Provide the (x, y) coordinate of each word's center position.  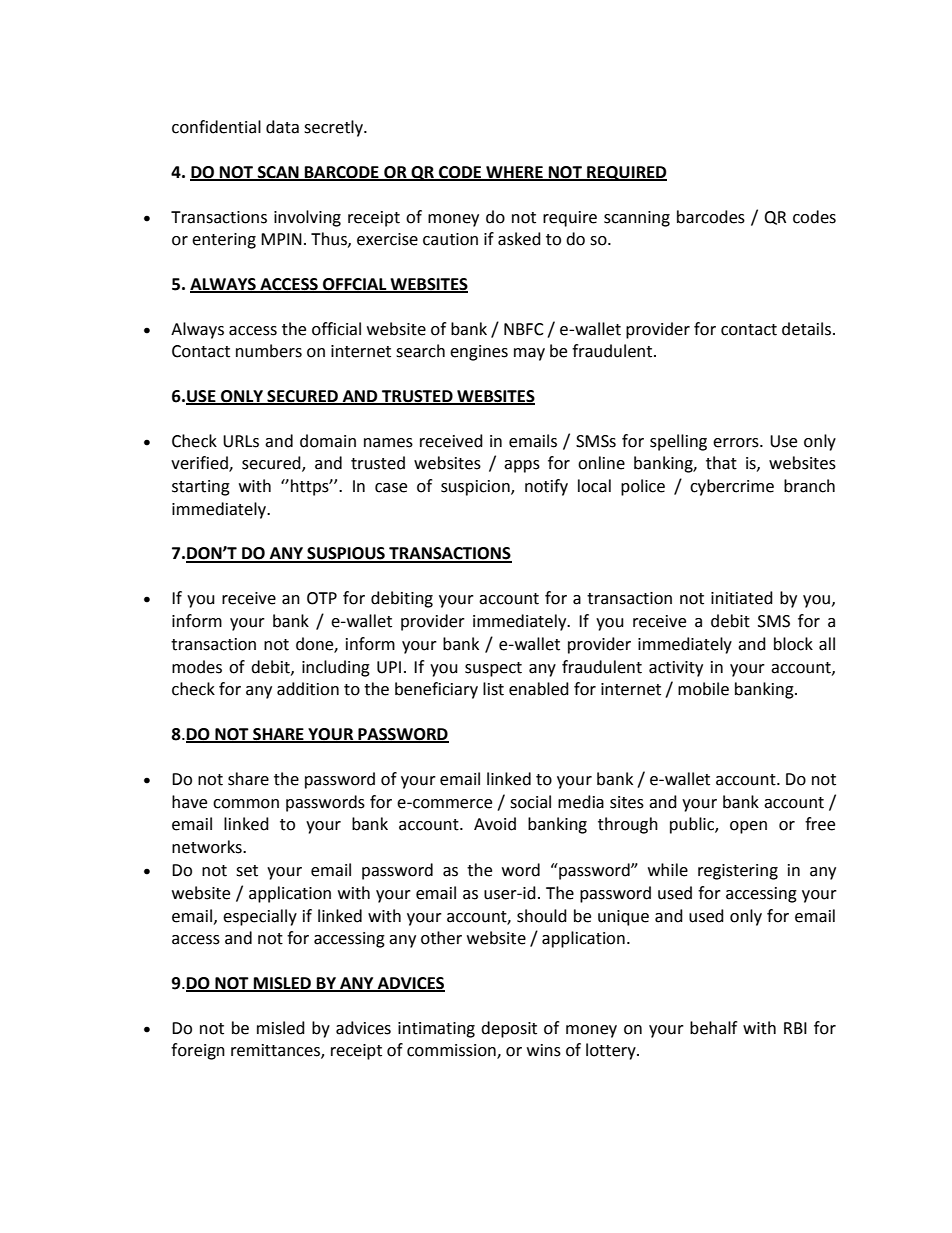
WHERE (514, 173)
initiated (742, 598)
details (808, 329)
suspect (493, 669)
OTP (322, 598)
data (282, 127)
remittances (276, 1051)
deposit (509, 1029)
